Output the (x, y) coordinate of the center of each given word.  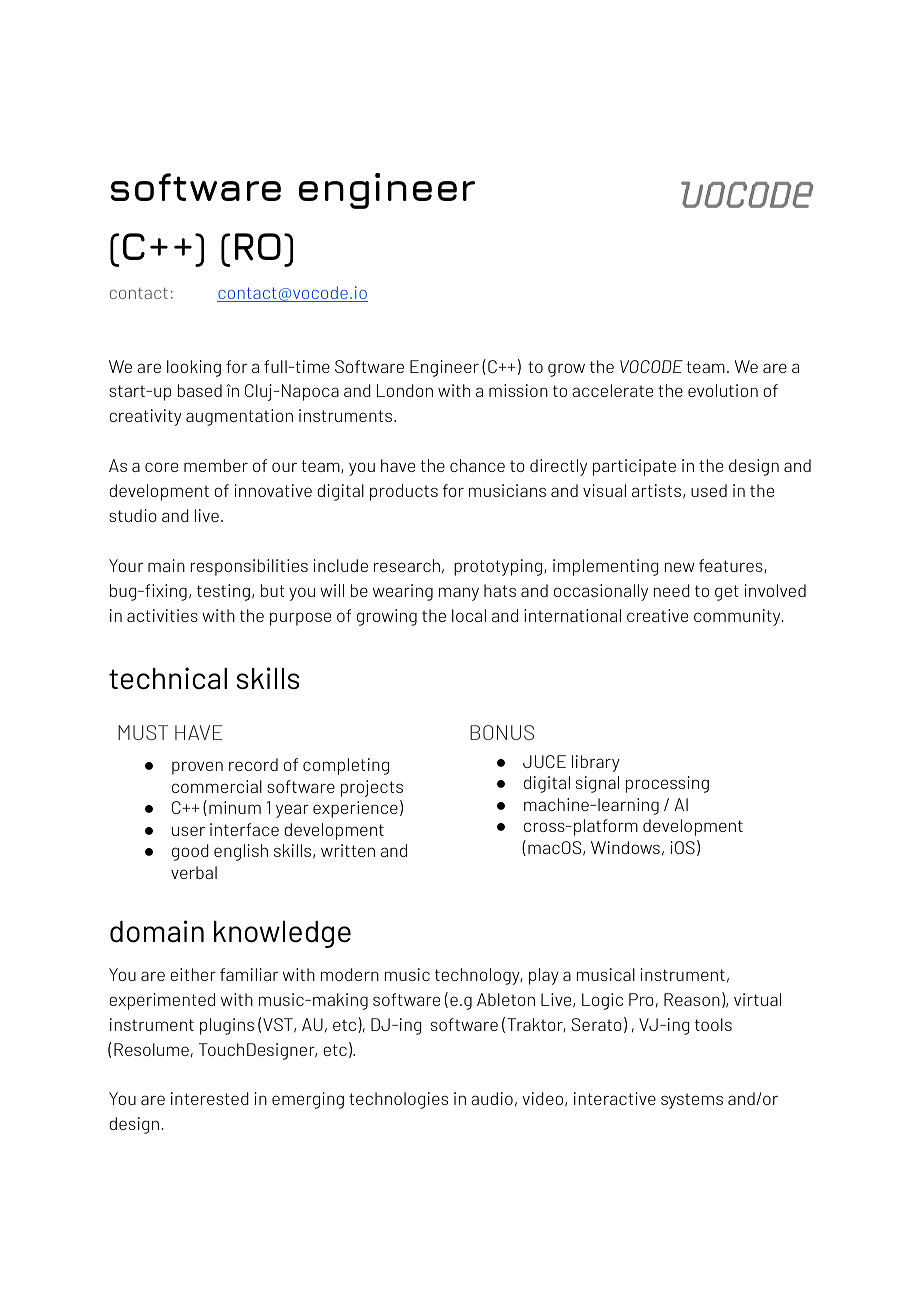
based (200, 390)
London (405, 390)
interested (210, 1098)
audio (492, 1098)
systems (692, 1101)
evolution (723, 390)
